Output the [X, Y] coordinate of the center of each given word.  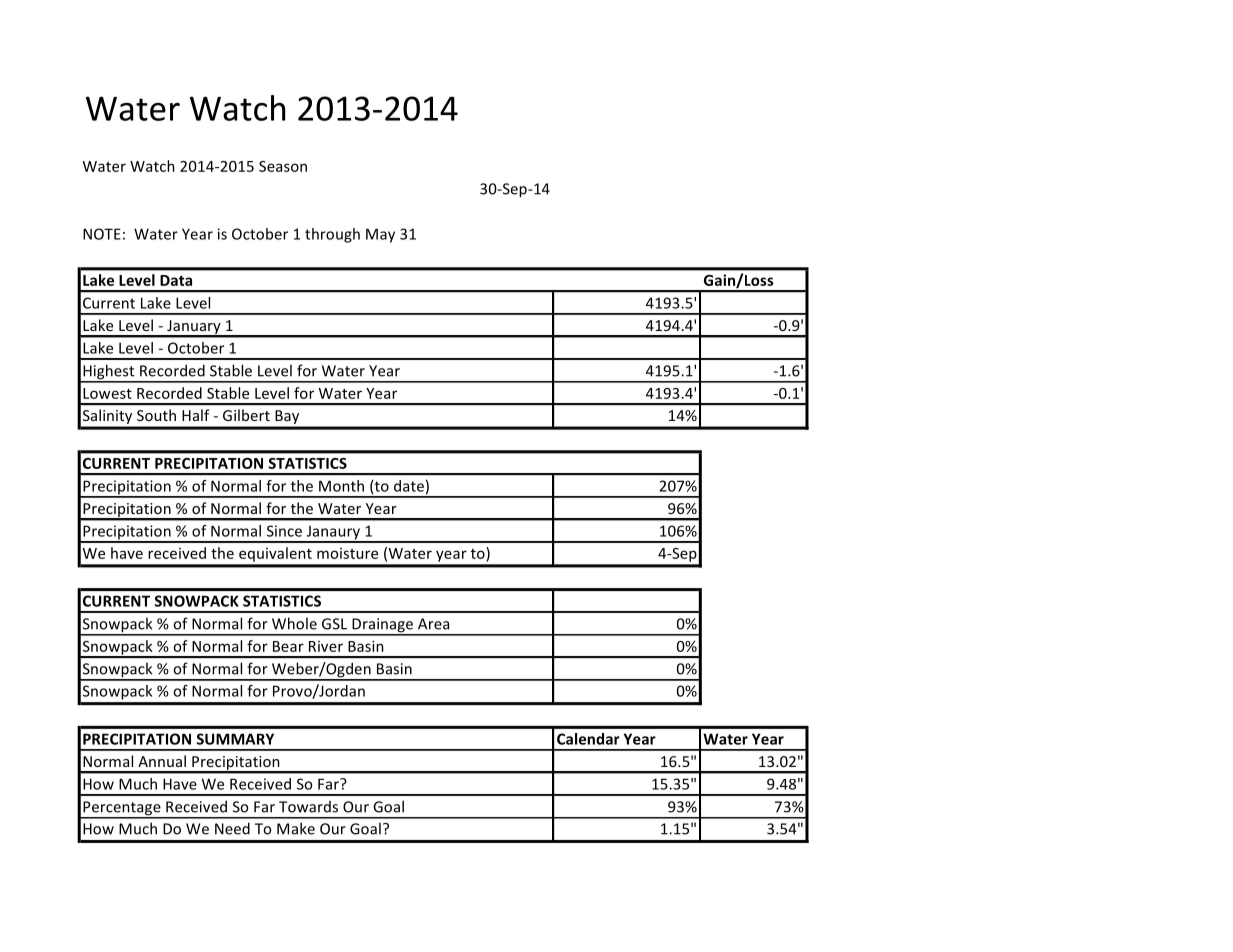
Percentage [122, 809]
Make [296, 828]
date [409, 486]
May [380, 235]
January [194, 328]
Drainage [382, 626]
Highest [109, 373]
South [156, 415]
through [332, 235]
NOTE [102, 234]
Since [284, 531]
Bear [288, 646]
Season [283, 166]
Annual [162, 761]
